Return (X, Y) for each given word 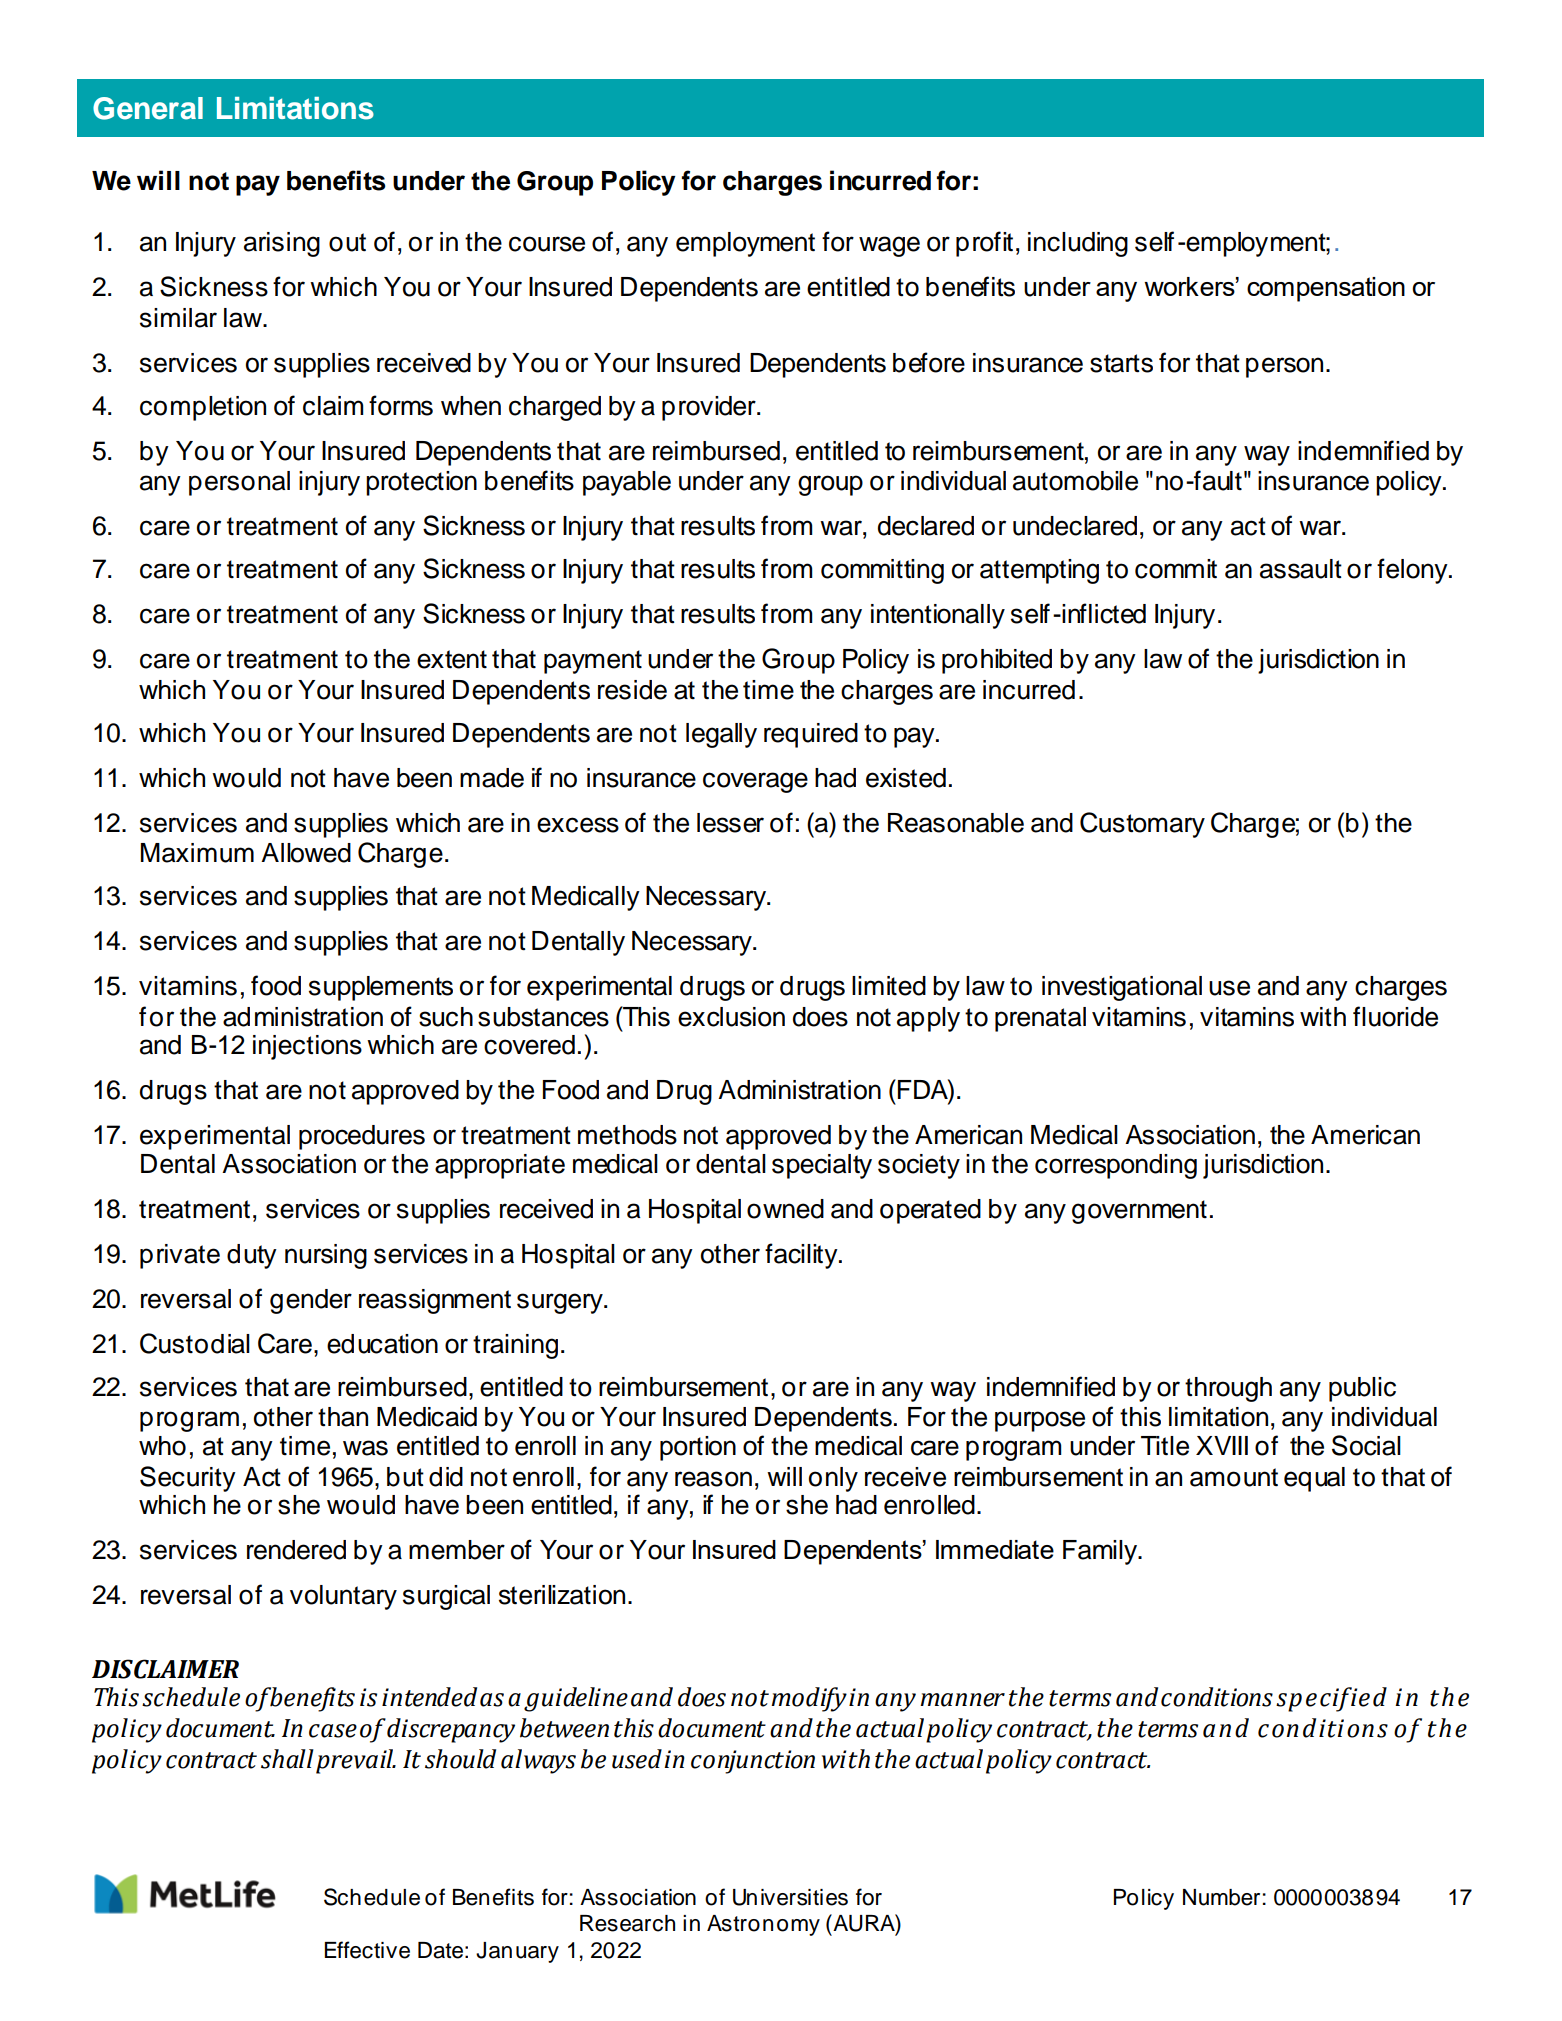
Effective (367, 1950)
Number (1221, 1897)
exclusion (731, 1017)
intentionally (938, 616)
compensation (1326, 289)
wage (889, 246)
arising (282, 244)
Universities (790, 1897)
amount (1234, 1477)
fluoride (1395, 1016)
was (365, 1448)
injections (307, 1047)
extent (452, 659)
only (833, 1479)
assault (1301, 569)
